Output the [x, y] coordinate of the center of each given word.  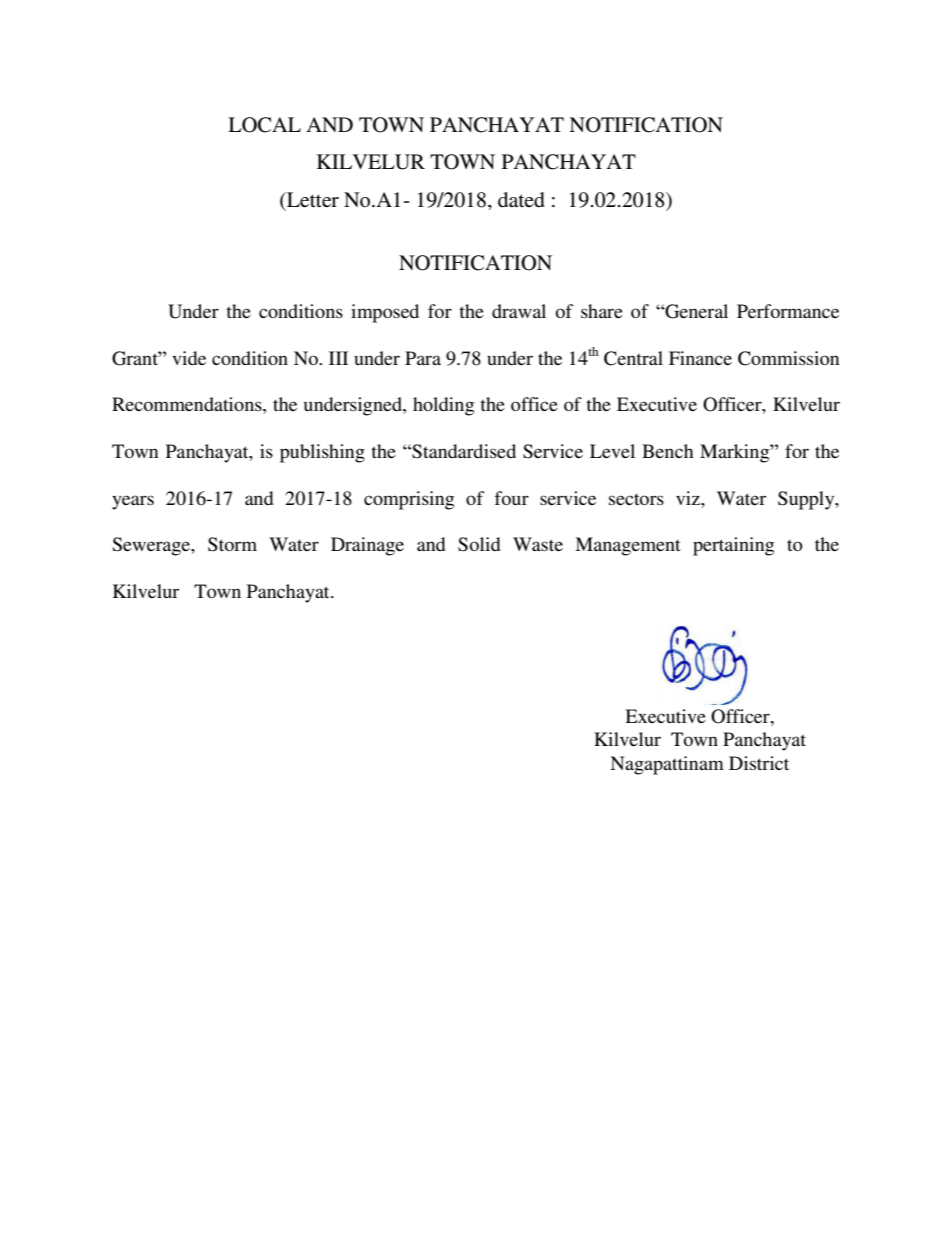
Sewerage [152, 546]
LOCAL [264, 125]
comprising [409, 500]
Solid [479, 544]
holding [443, 406]
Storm [232, 544]
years [133, 502]
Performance [788, 311]
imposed [385, 313]
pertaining [733, 546]
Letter [312, 200]
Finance [700, 358]
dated [521, 200]
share [602, 311]
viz [689, 498]
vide [189, 358]
